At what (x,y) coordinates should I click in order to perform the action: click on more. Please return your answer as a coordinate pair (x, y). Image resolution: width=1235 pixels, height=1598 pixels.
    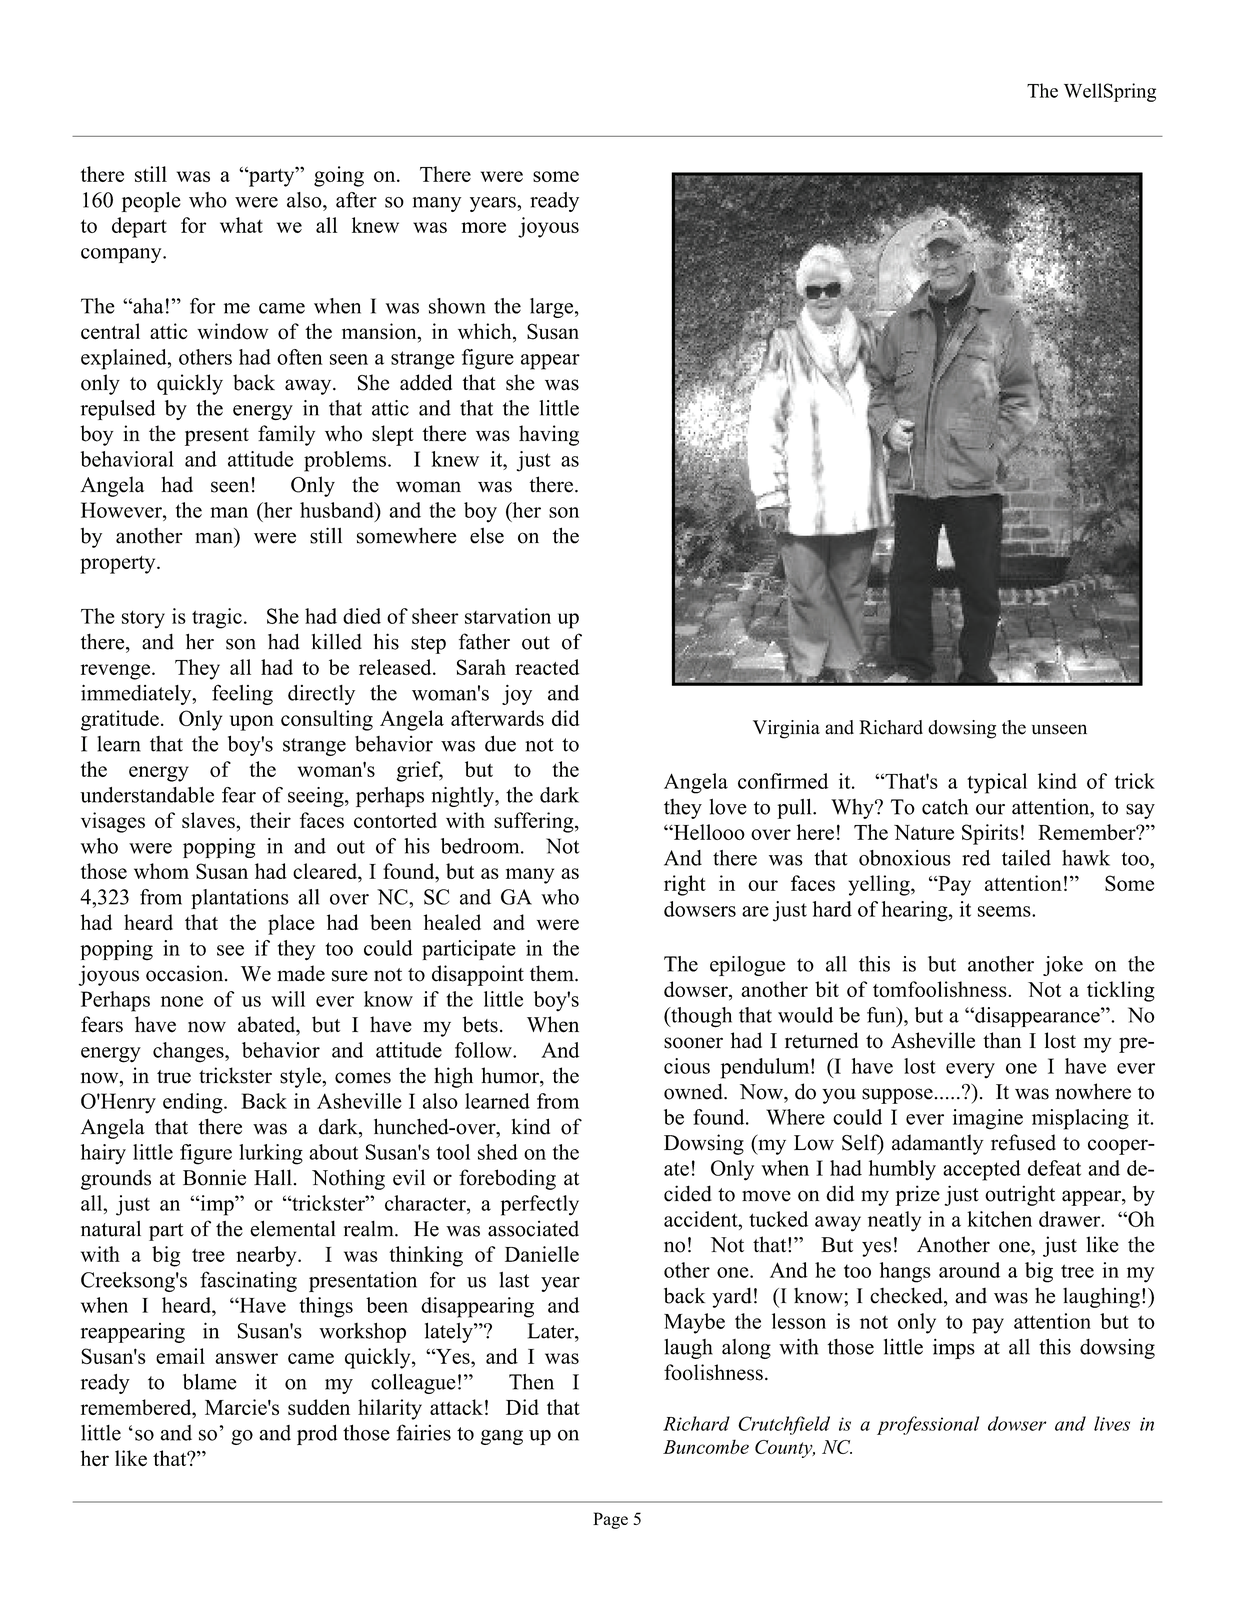
    Looking at the image, I should click on (483, 227).
